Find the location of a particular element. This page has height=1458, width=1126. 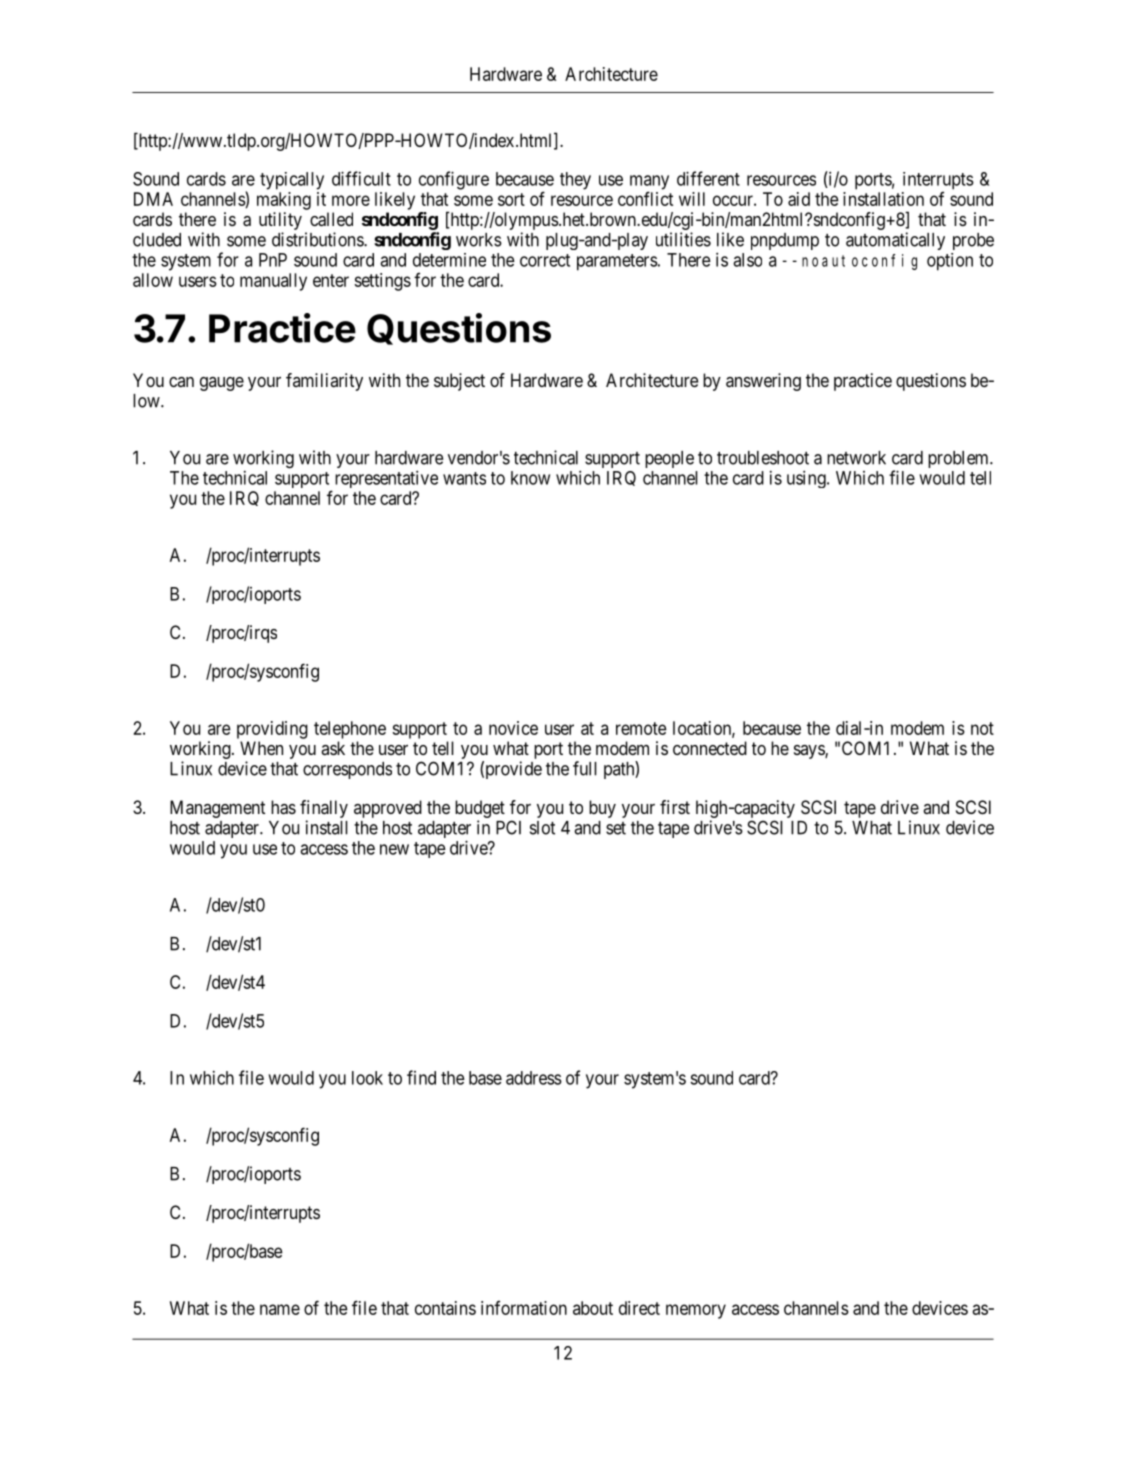

utility is located at coordinates (280, 222).
